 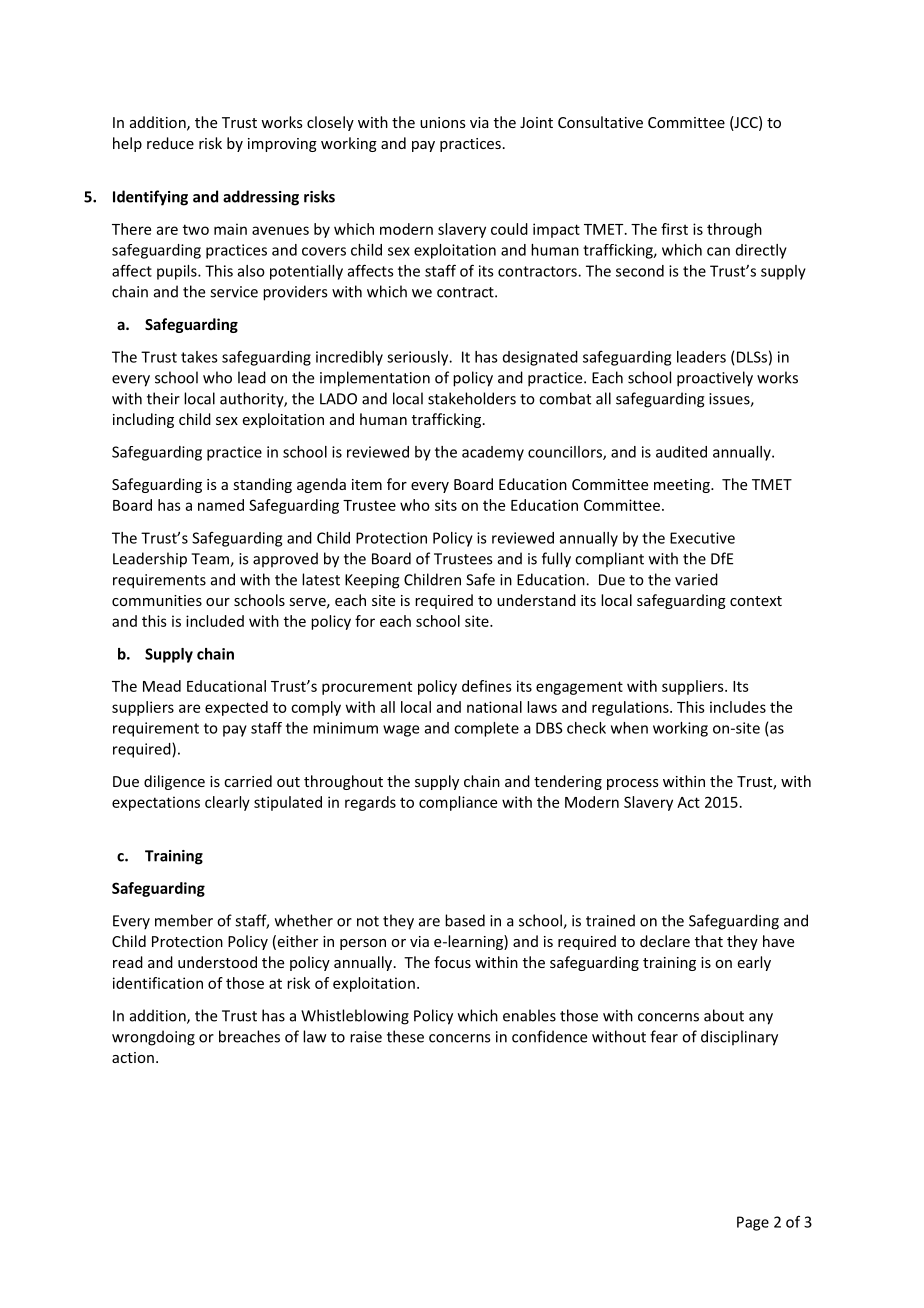 I want to click on stakeholders, so click(x=472, y=398).
